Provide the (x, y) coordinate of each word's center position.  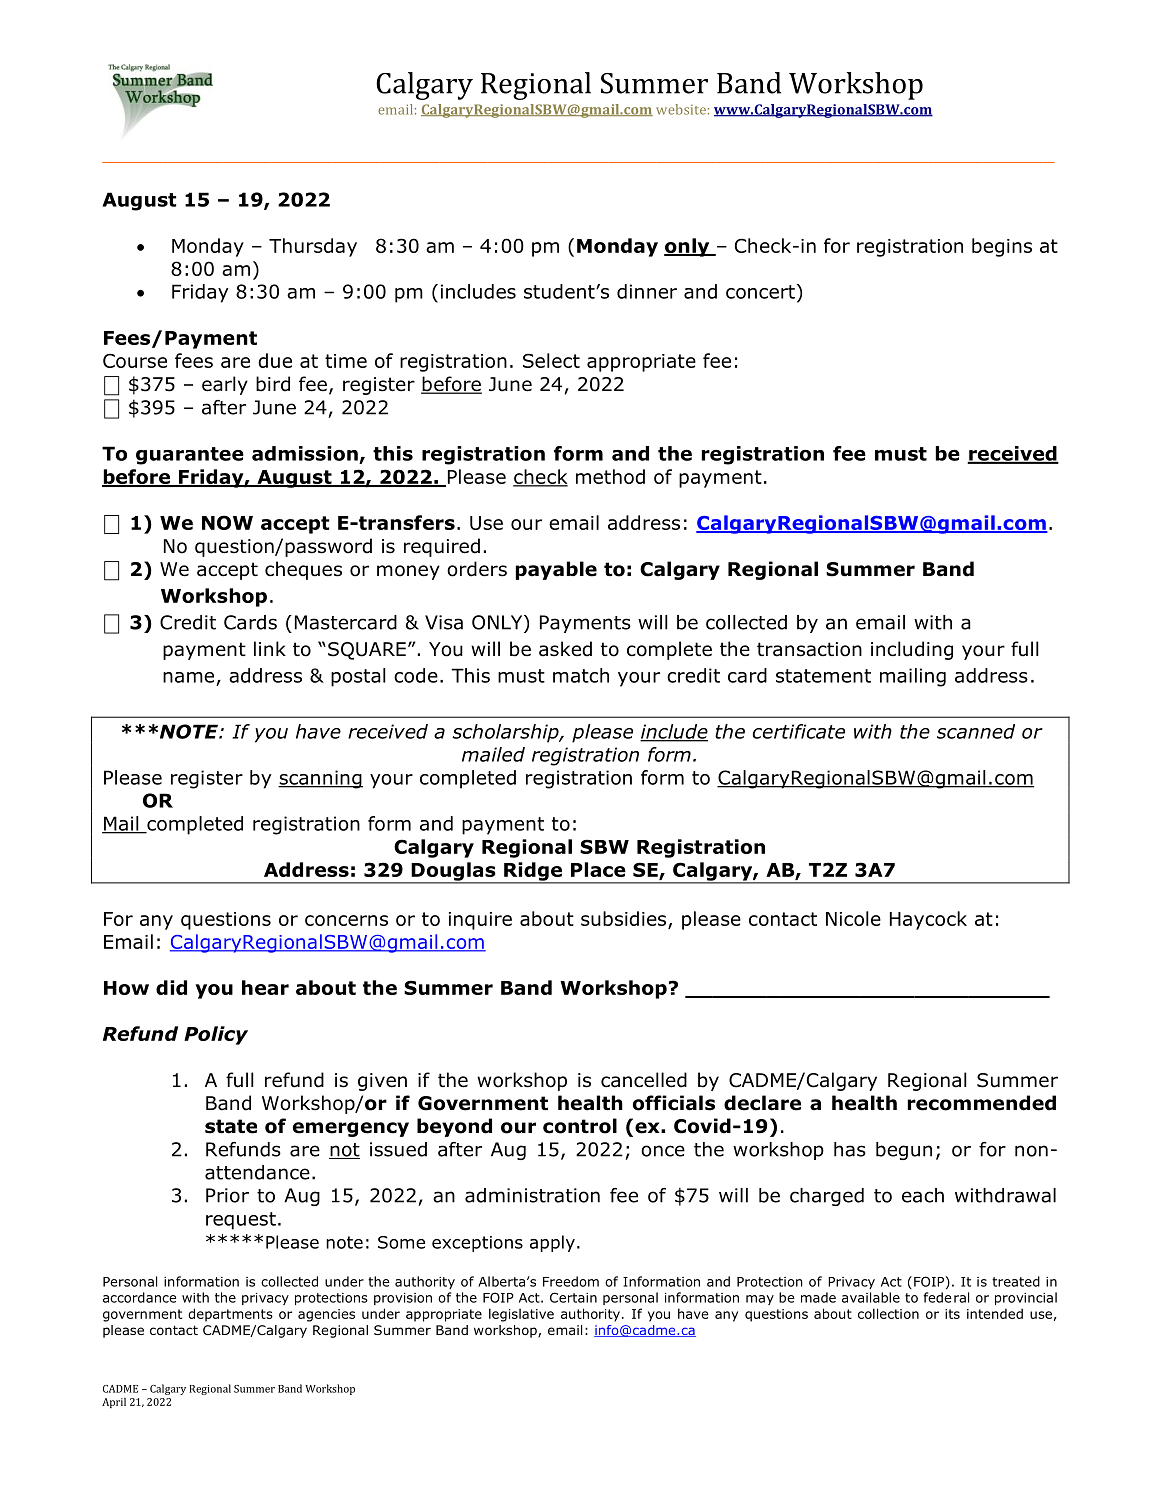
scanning (320, 779)
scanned (976, 731)
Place (598, 869)
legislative (521, 1315)
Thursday (313, 247)
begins (1002, 247)
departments (230, 1315)
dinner (647, 291)
